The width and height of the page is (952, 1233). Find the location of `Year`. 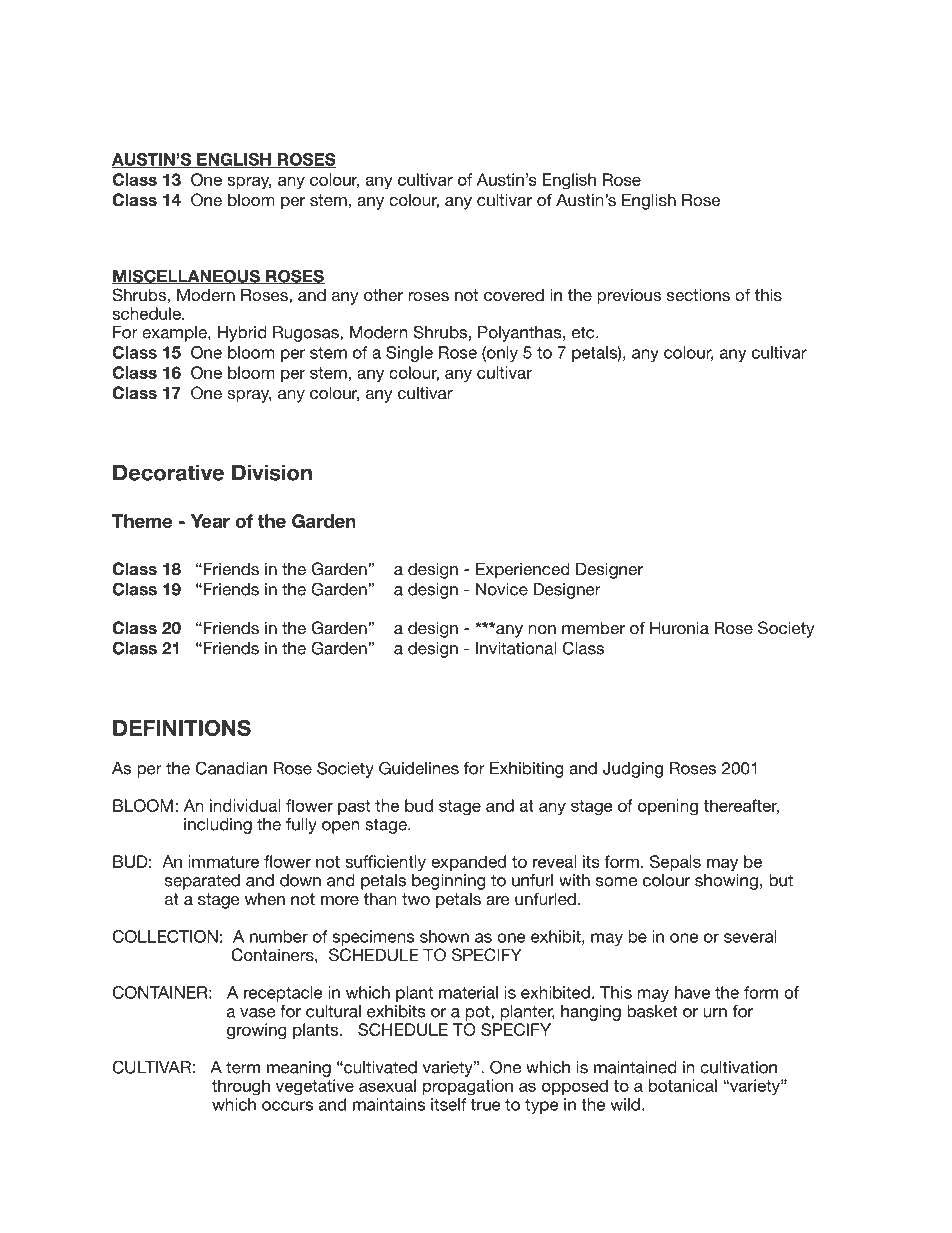

Year is located at coordinates (210, 521).
